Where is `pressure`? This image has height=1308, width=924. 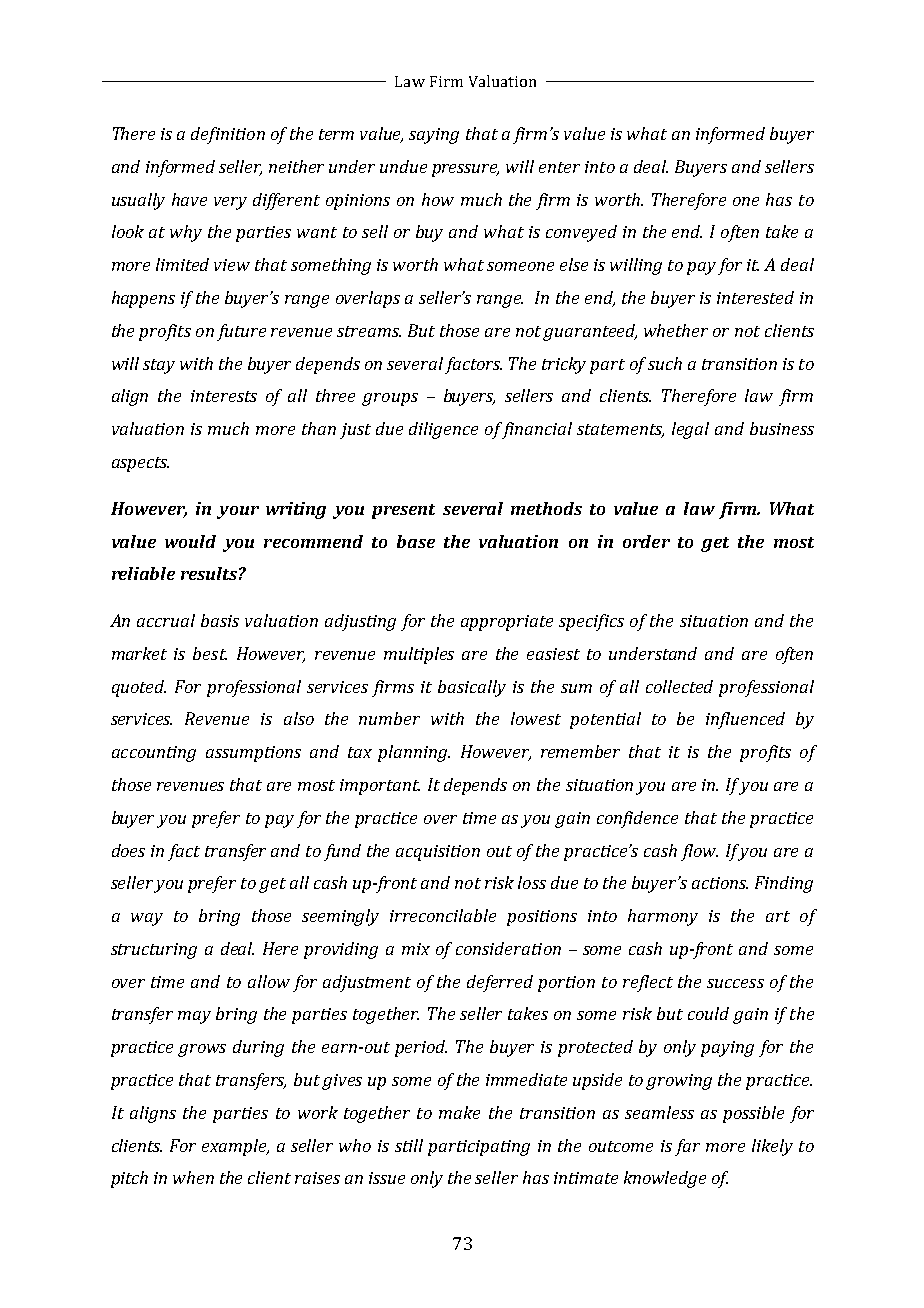 pressure is located at coordinates (465, 170).
